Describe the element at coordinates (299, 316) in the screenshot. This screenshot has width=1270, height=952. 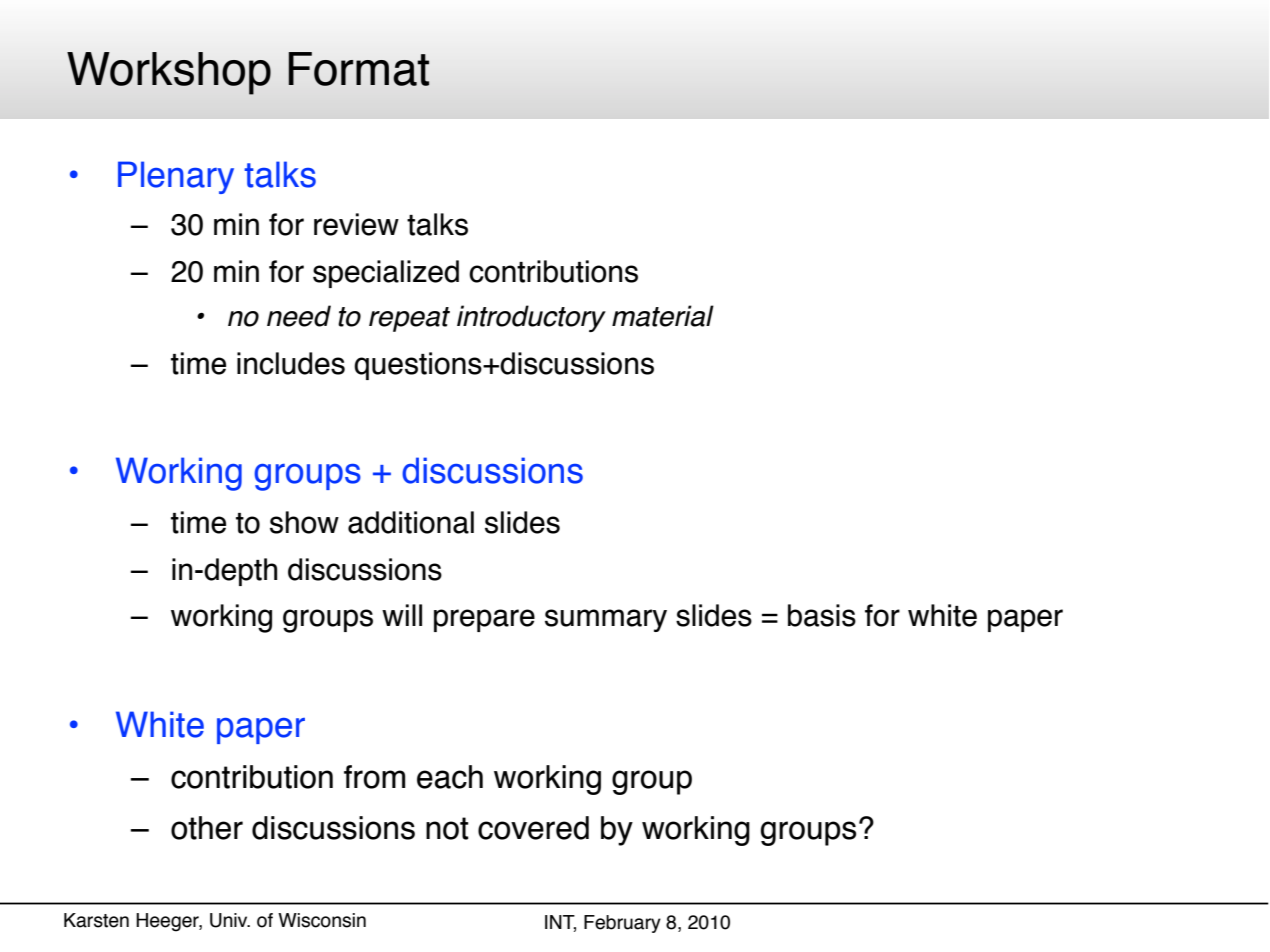
I see `need` at that location.
